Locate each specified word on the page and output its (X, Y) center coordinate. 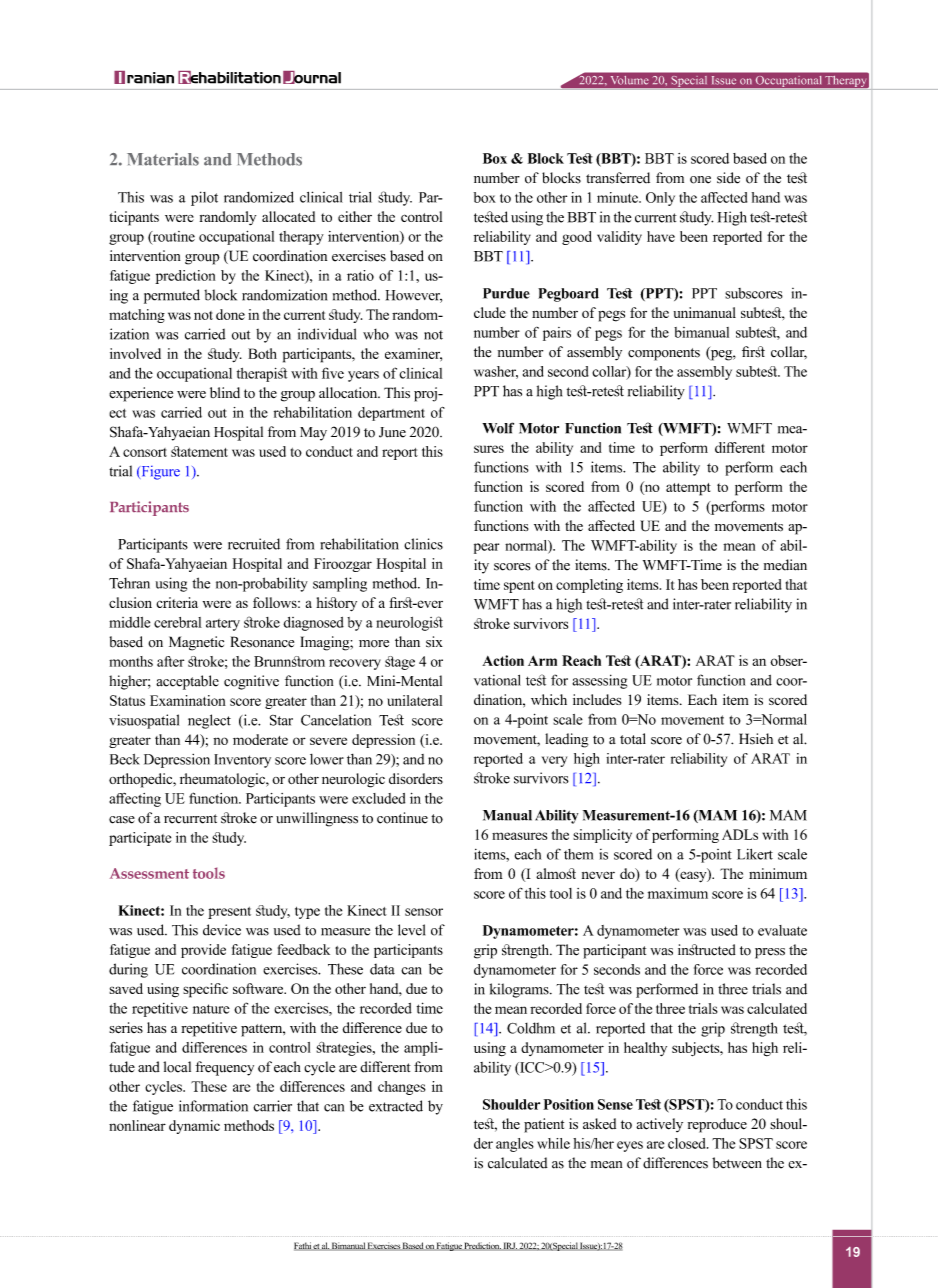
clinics (423, 544)
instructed (707, 950)
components (664, 354)
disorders (416, 778)
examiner (413, 354)
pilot (204, 198)
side (728, 178)
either (355, 216)
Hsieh (756, 739)
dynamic (194, 1127)
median (785, 565)
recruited (254, 544)
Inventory (242, 761)
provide (203, 951)
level (411, 930)
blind (225, 392)
